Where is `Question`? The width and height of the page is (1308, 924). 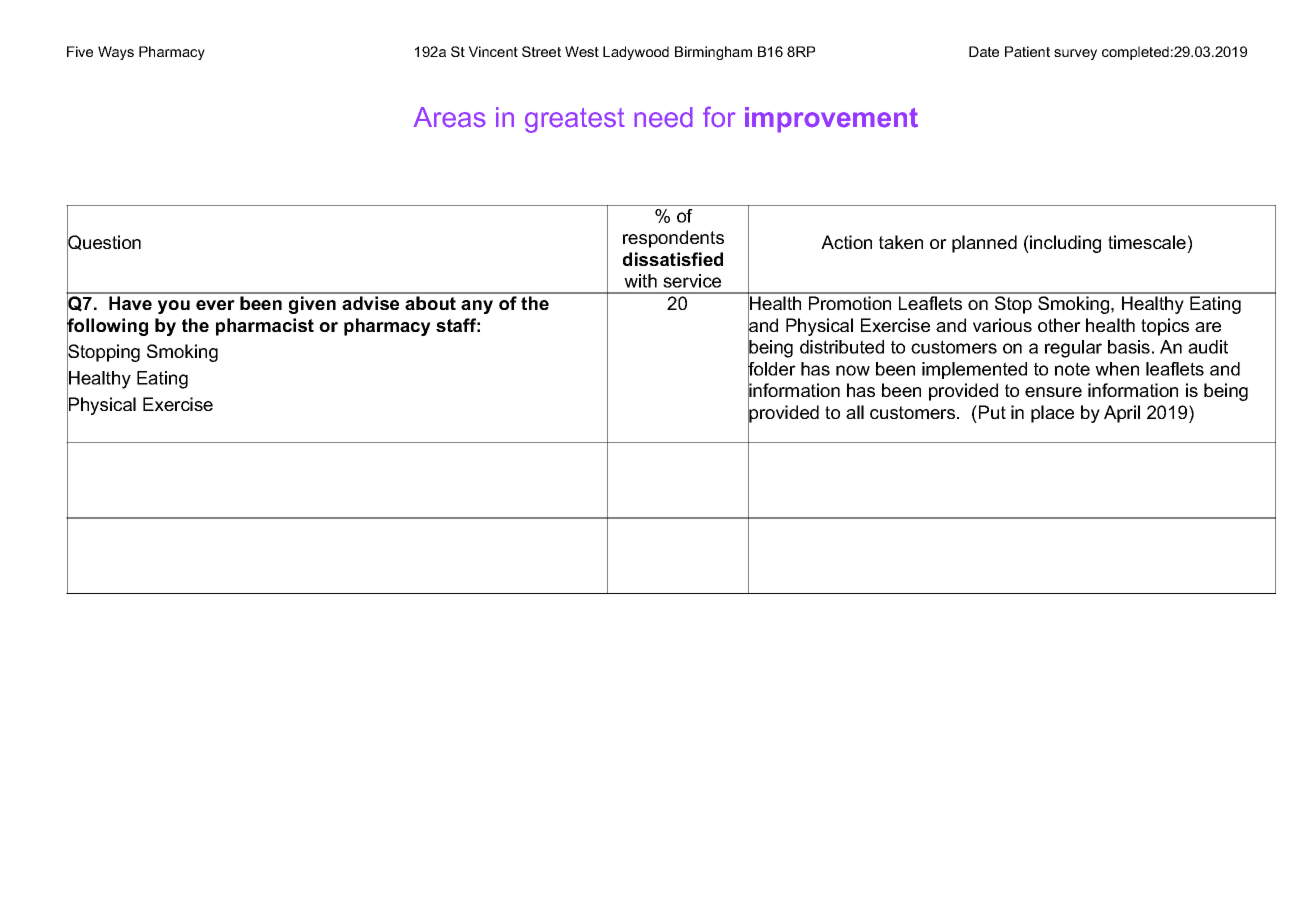 Question is located at coordinates (104, 243).
